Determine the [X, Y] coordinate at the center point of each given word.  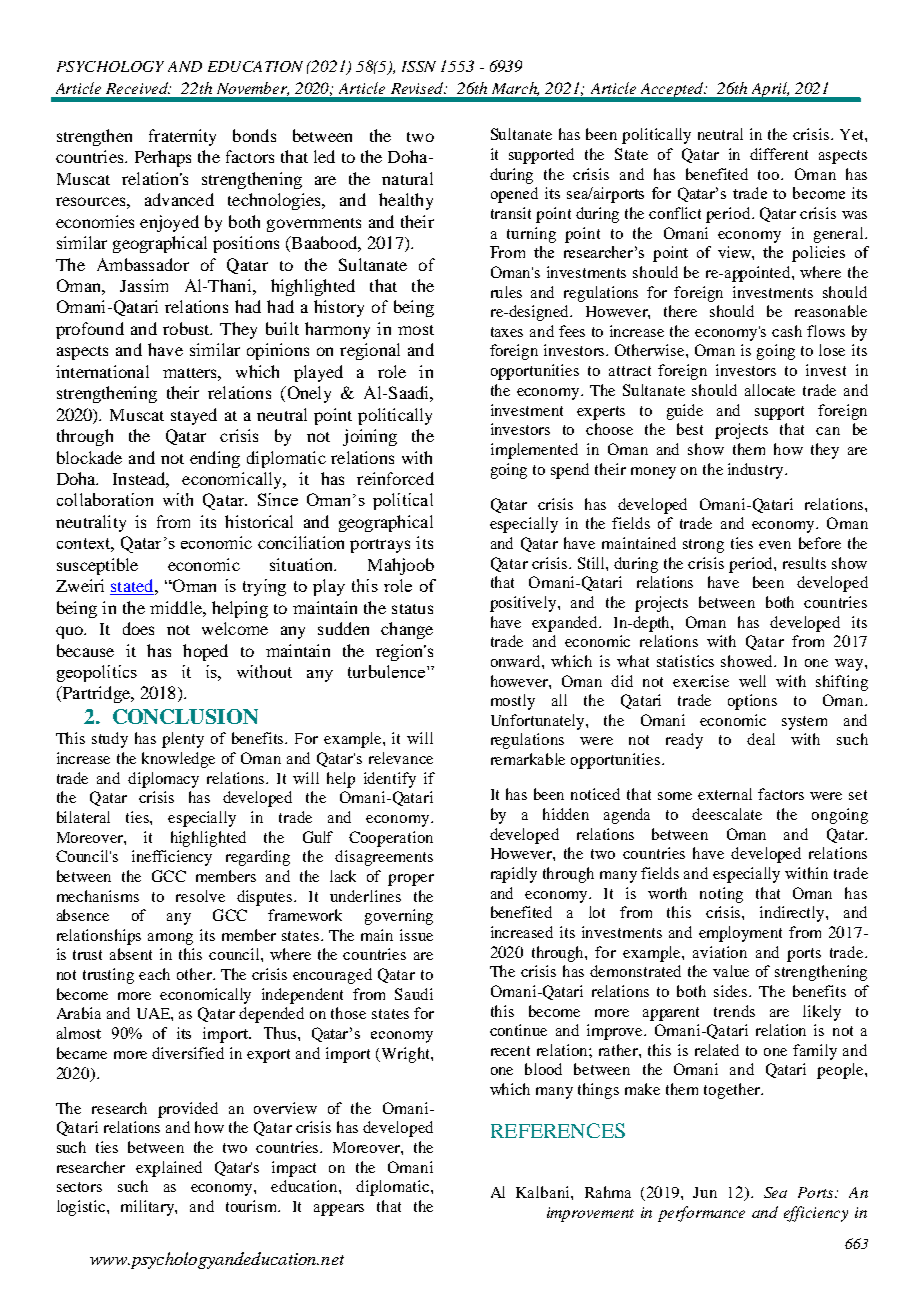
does [138, 628]
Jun [705, 1192]
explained [169, 1169]
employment [740, 934]
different [779, 154]
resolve [200, 896]
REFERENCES [558, 1130]
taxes [507, 332]
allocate [770, 390]
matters [191, 373]
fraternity [182, 137]
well [752, 681]
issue [416, 935]
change [407, 630]
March [515, 89]
